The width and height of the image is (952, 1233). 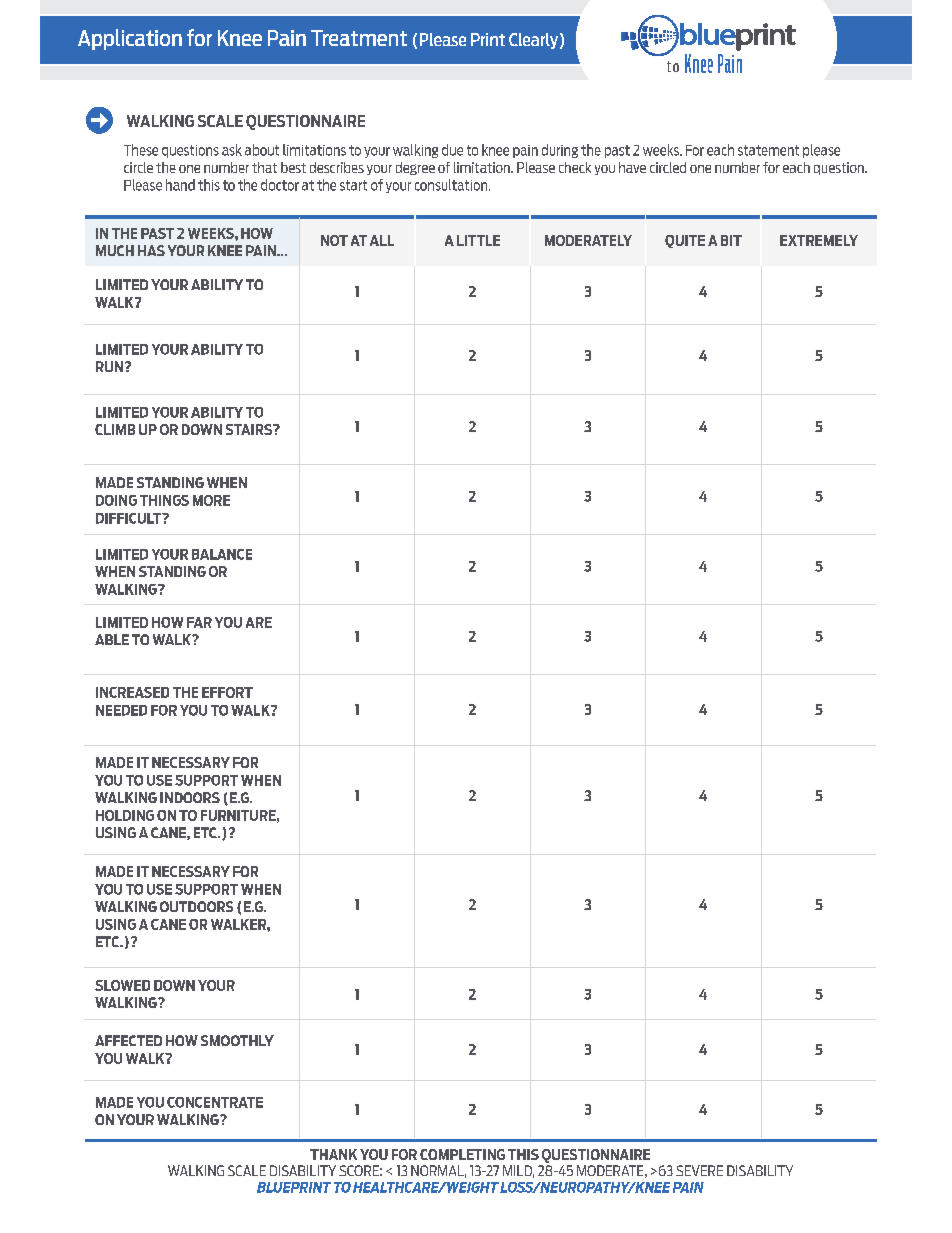 I want to click on RUN, so click(x=109, y=366).
